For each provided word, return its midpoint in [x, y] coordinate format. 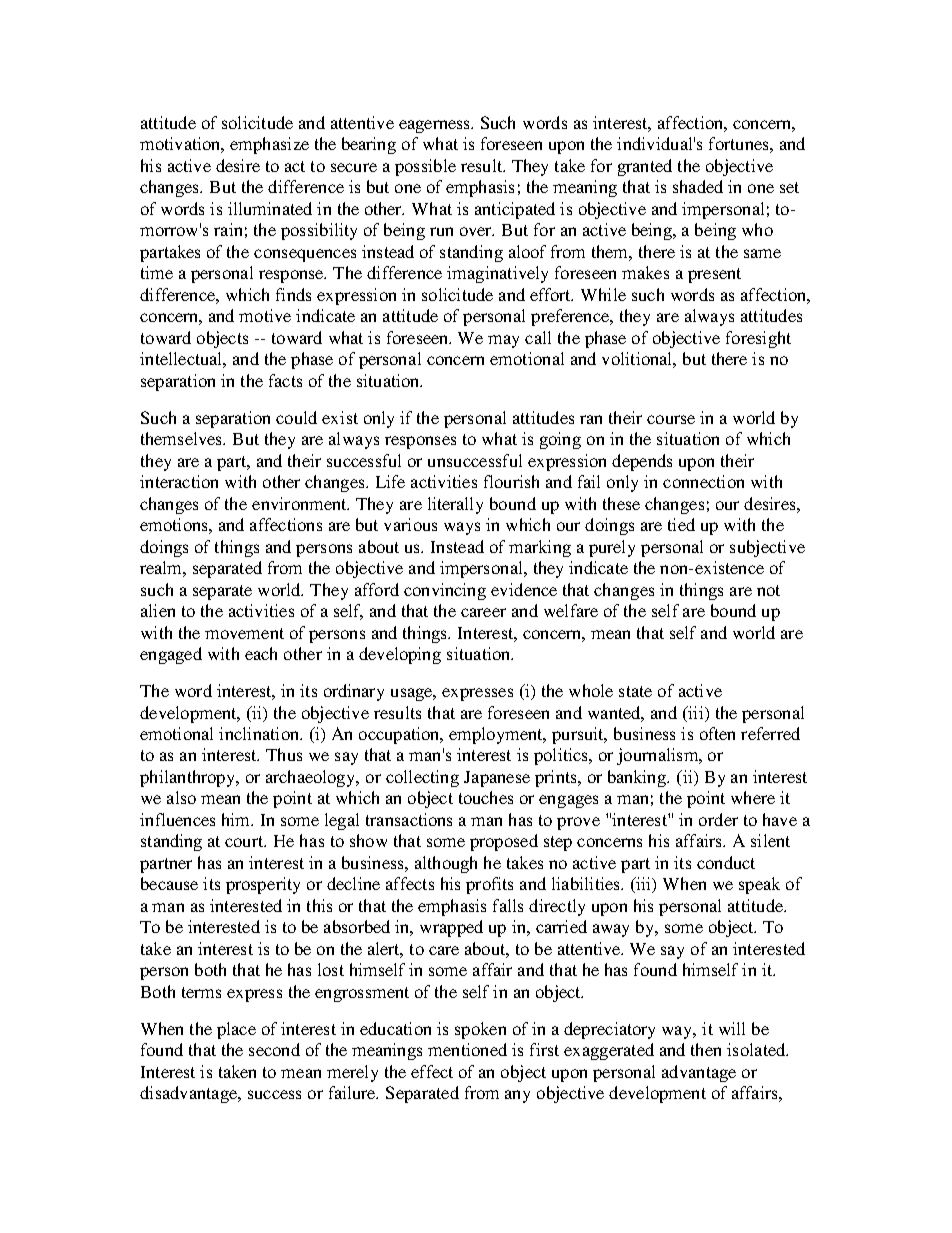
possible [425, 167]
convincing [445, 591]
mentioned [467, 1049]
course [671, 419]
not [768, 590]
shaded [698, 186]
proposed [504, 842]
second [274, 1049]
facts [285, 380]
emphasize [269, 145]
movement [244, 633]
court [245, 841]
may [503, 341]
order [718, 819]
